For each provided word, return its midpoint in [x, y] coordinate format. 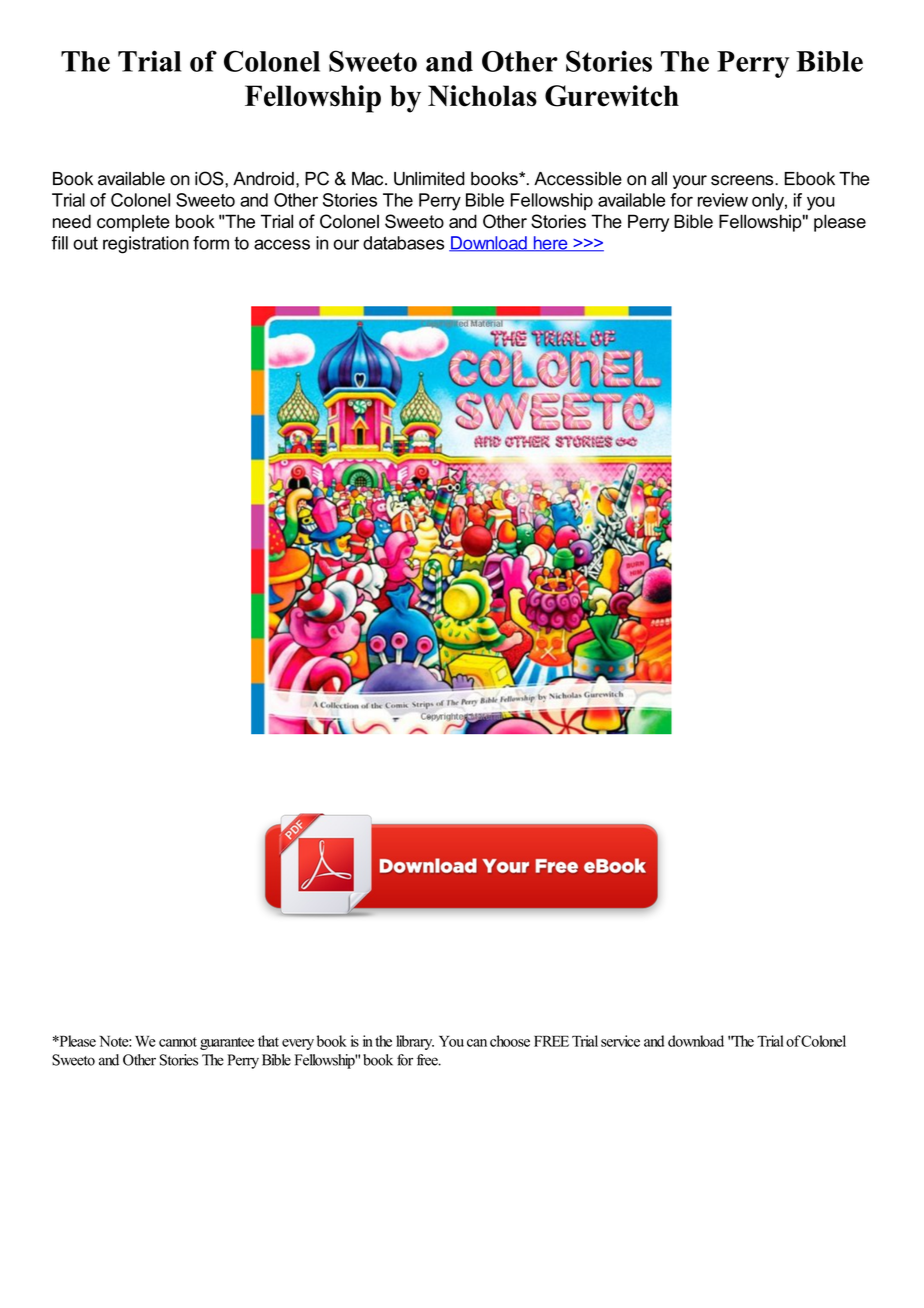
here [550, 244]
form [211, 243]
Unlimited [429, 179]
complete [133, 223]
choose [510, 1041]
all [659, 179]
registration [146, 245]
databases [403, 243]
